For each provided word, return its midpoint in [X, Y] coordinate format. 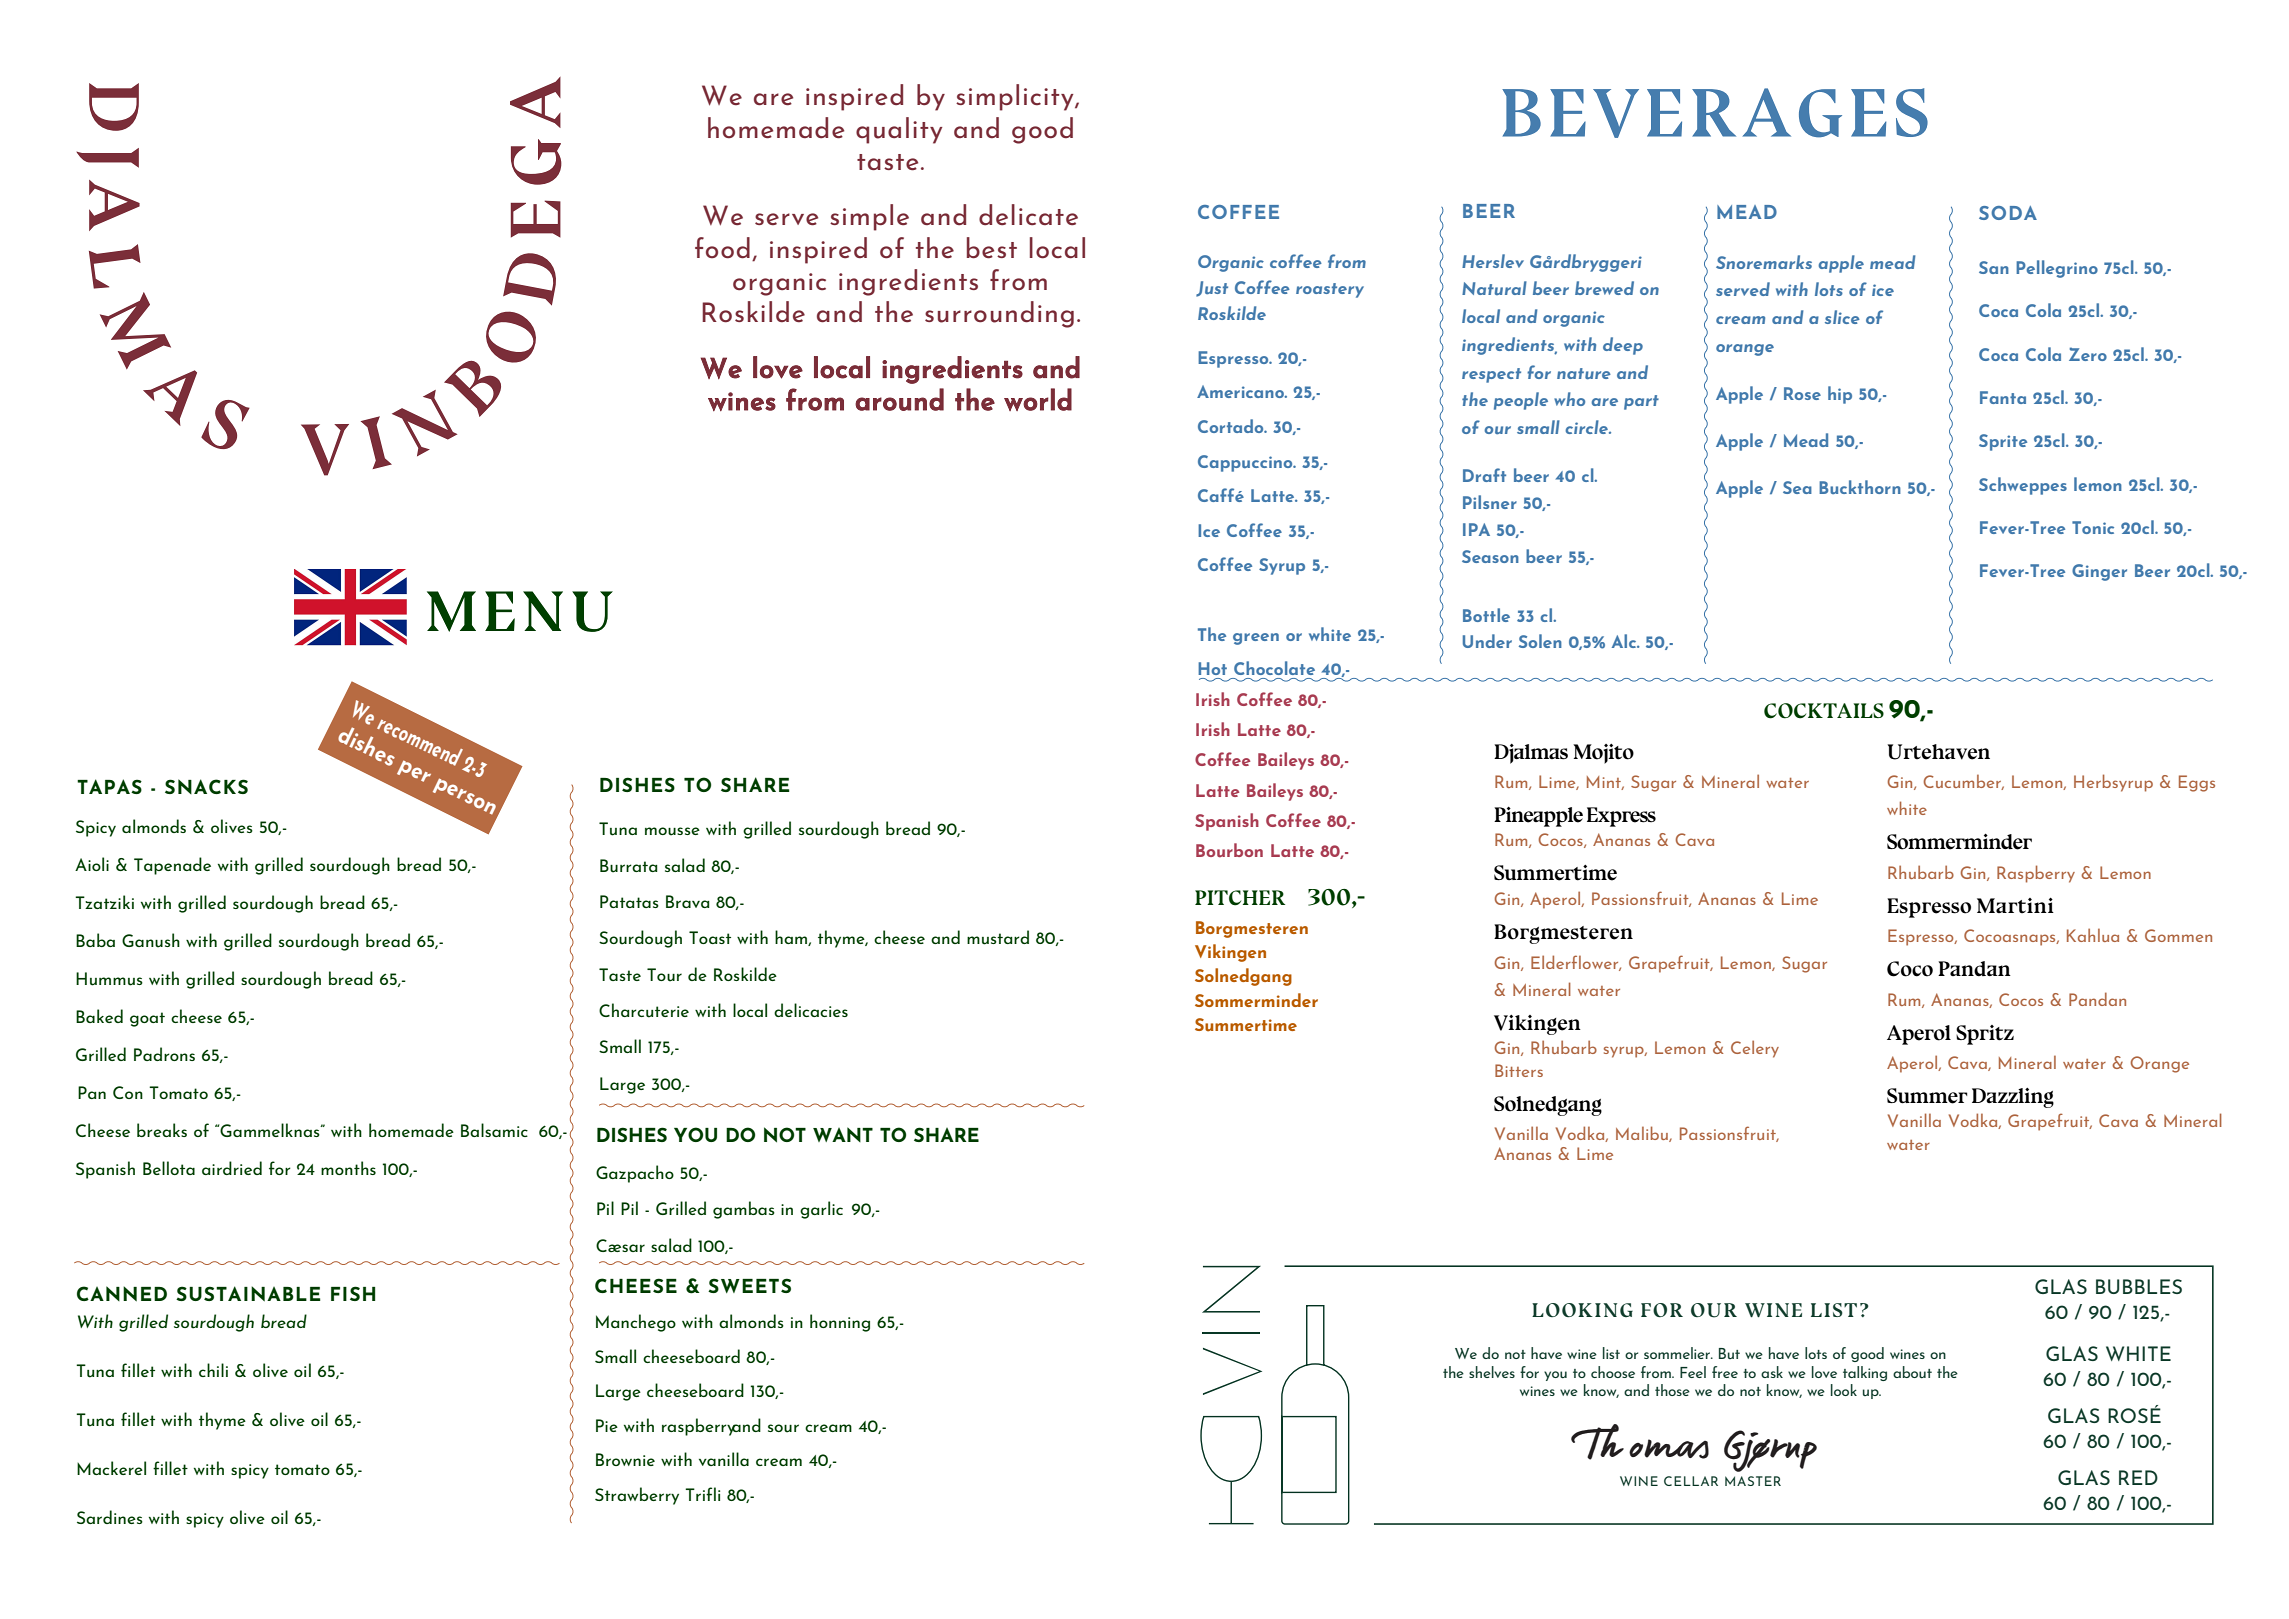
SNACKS [206, 786]
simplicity [1016, 97]
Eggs [2197, 783]
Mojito [1603, 754]
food [722, 248]
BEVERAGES [1715, 113]
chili [213, 1370]
